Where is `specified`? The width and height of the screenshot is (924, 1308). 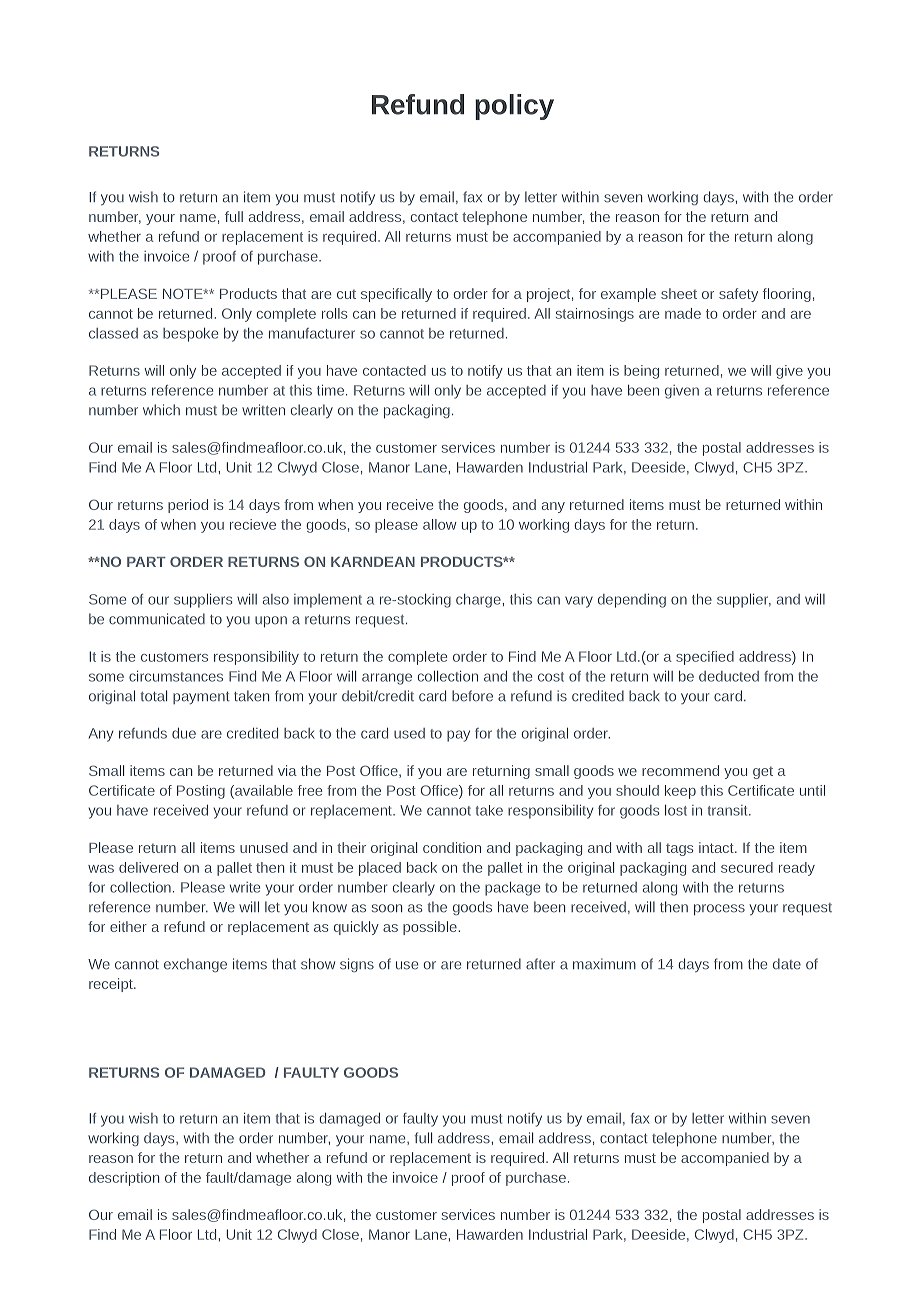 specified is located at coordinates (705, 658).
